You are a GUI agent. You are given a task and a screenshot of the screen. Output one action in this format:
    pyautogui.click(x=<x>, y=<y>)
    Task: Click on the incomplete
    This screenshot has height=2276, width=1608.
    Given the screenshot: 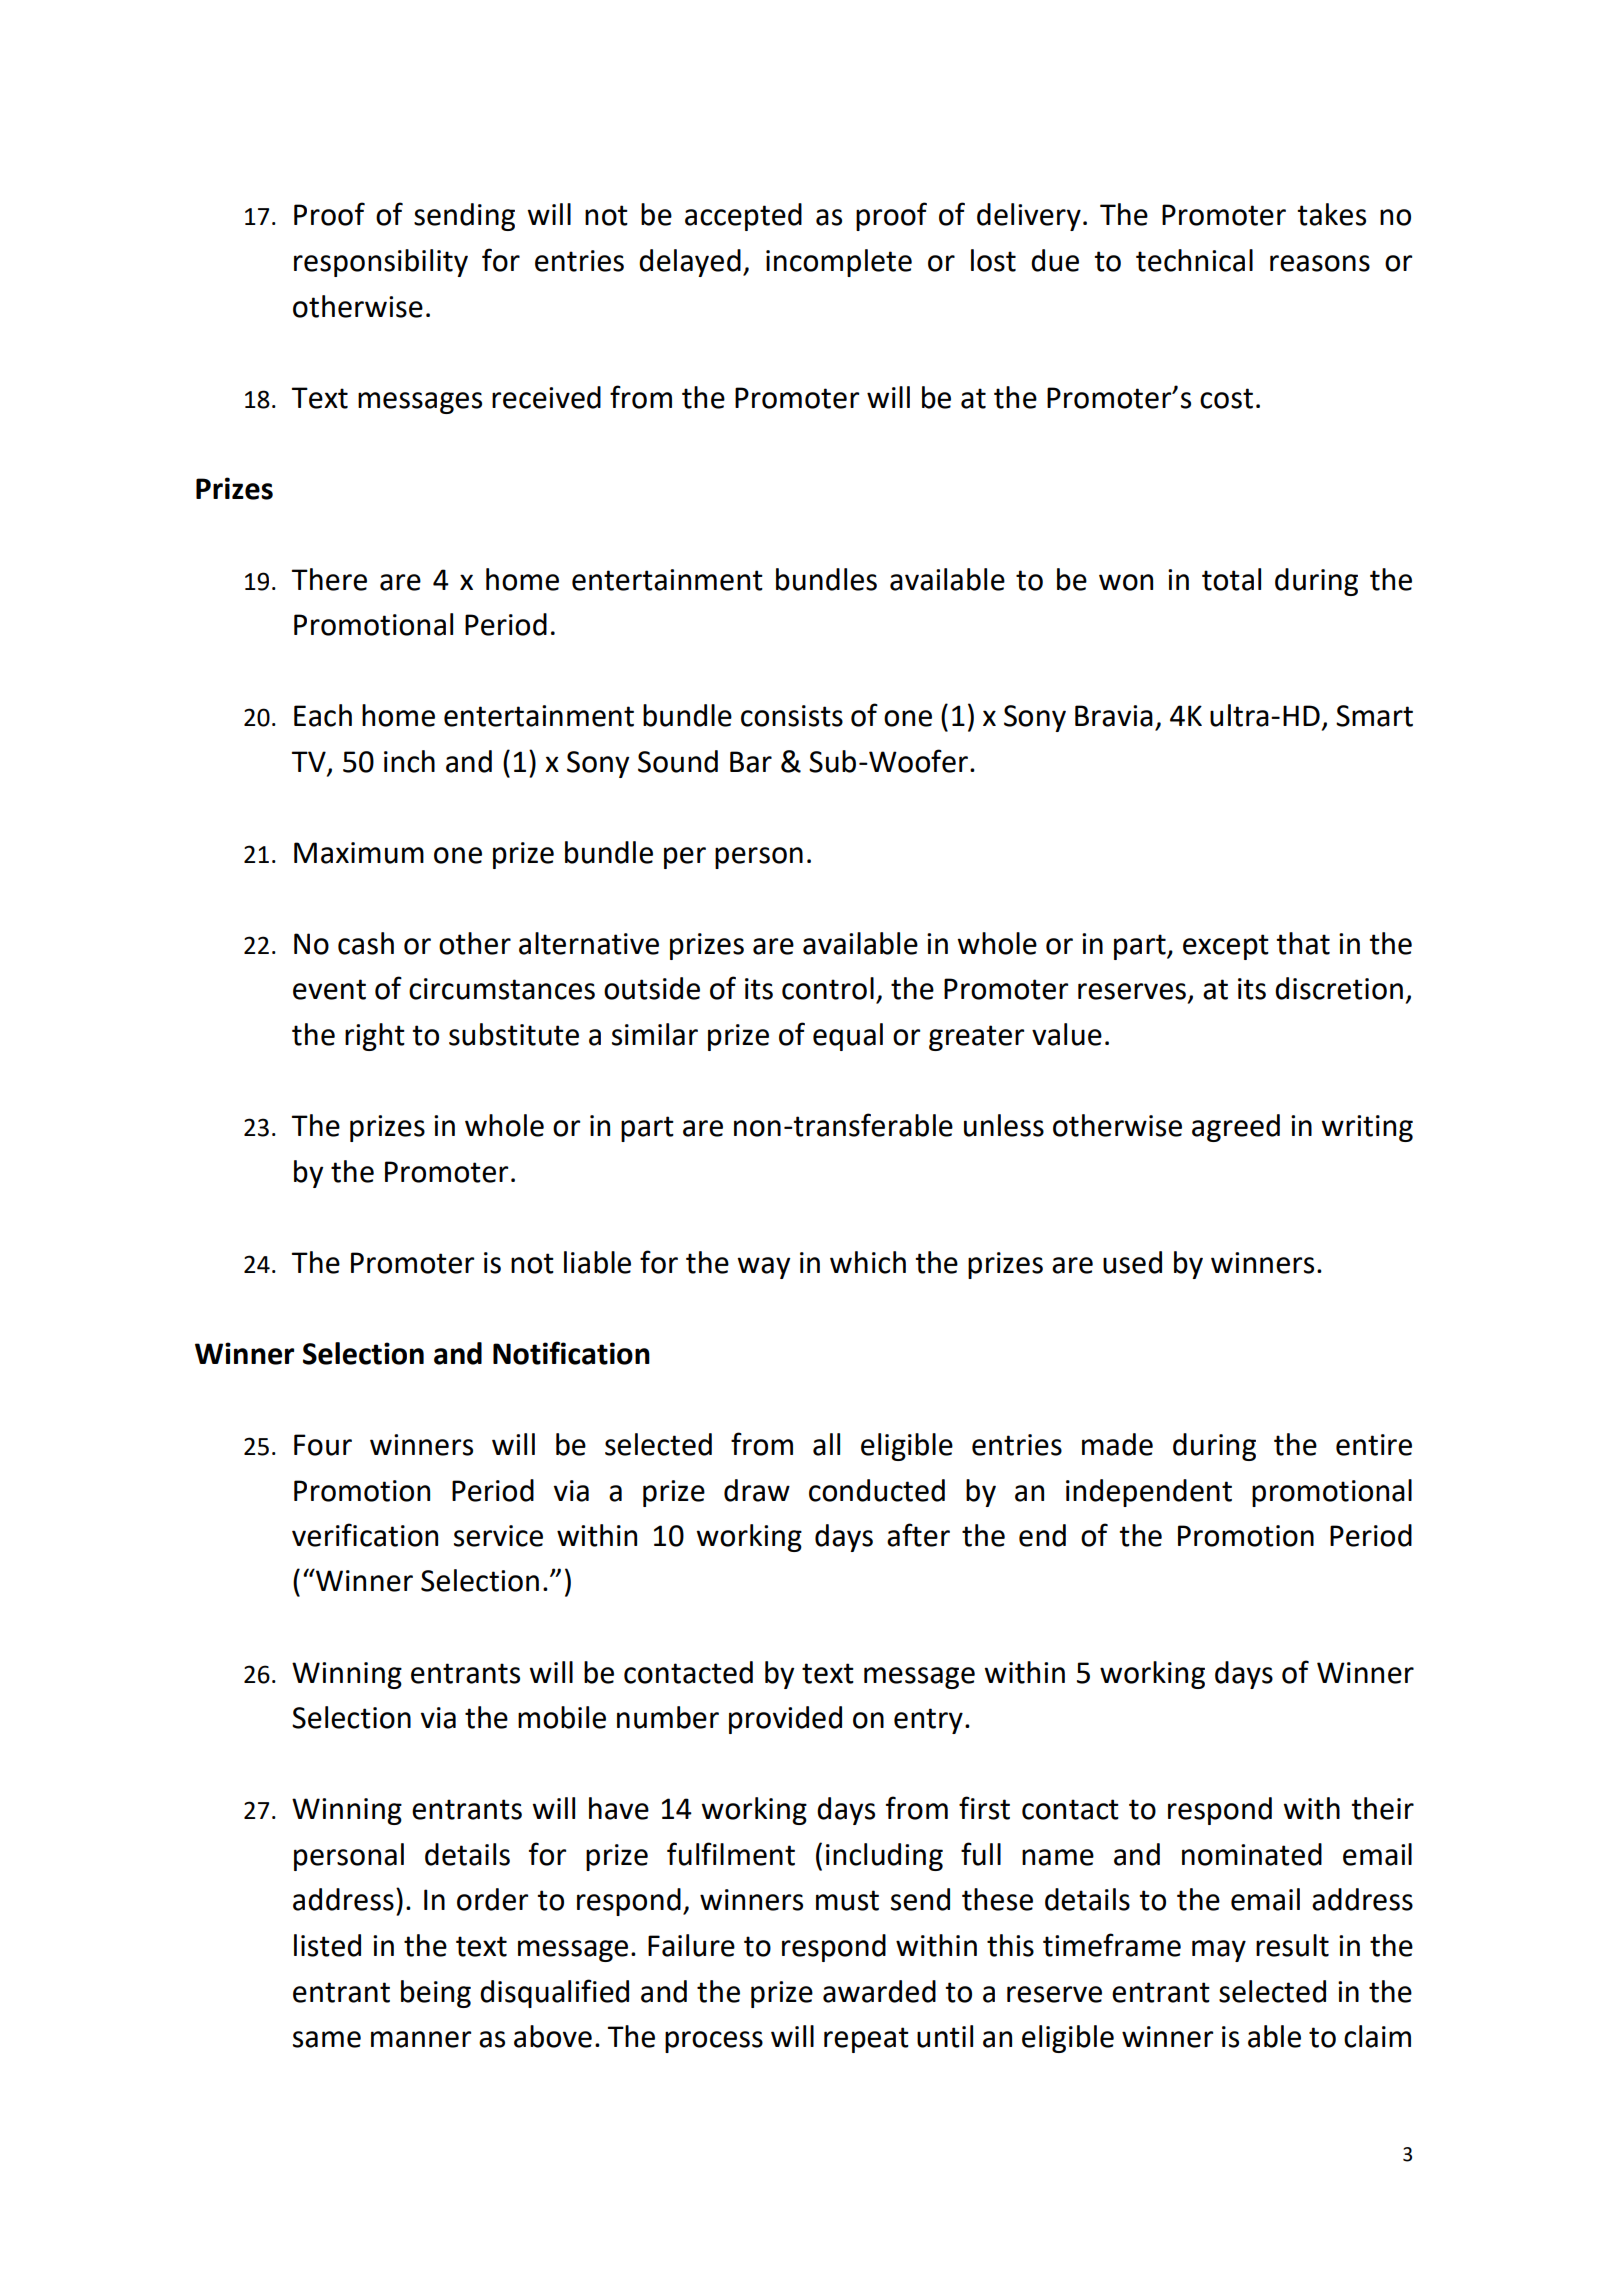 What is the action you would take?
    pyautogui.click(x=839, y=263)
